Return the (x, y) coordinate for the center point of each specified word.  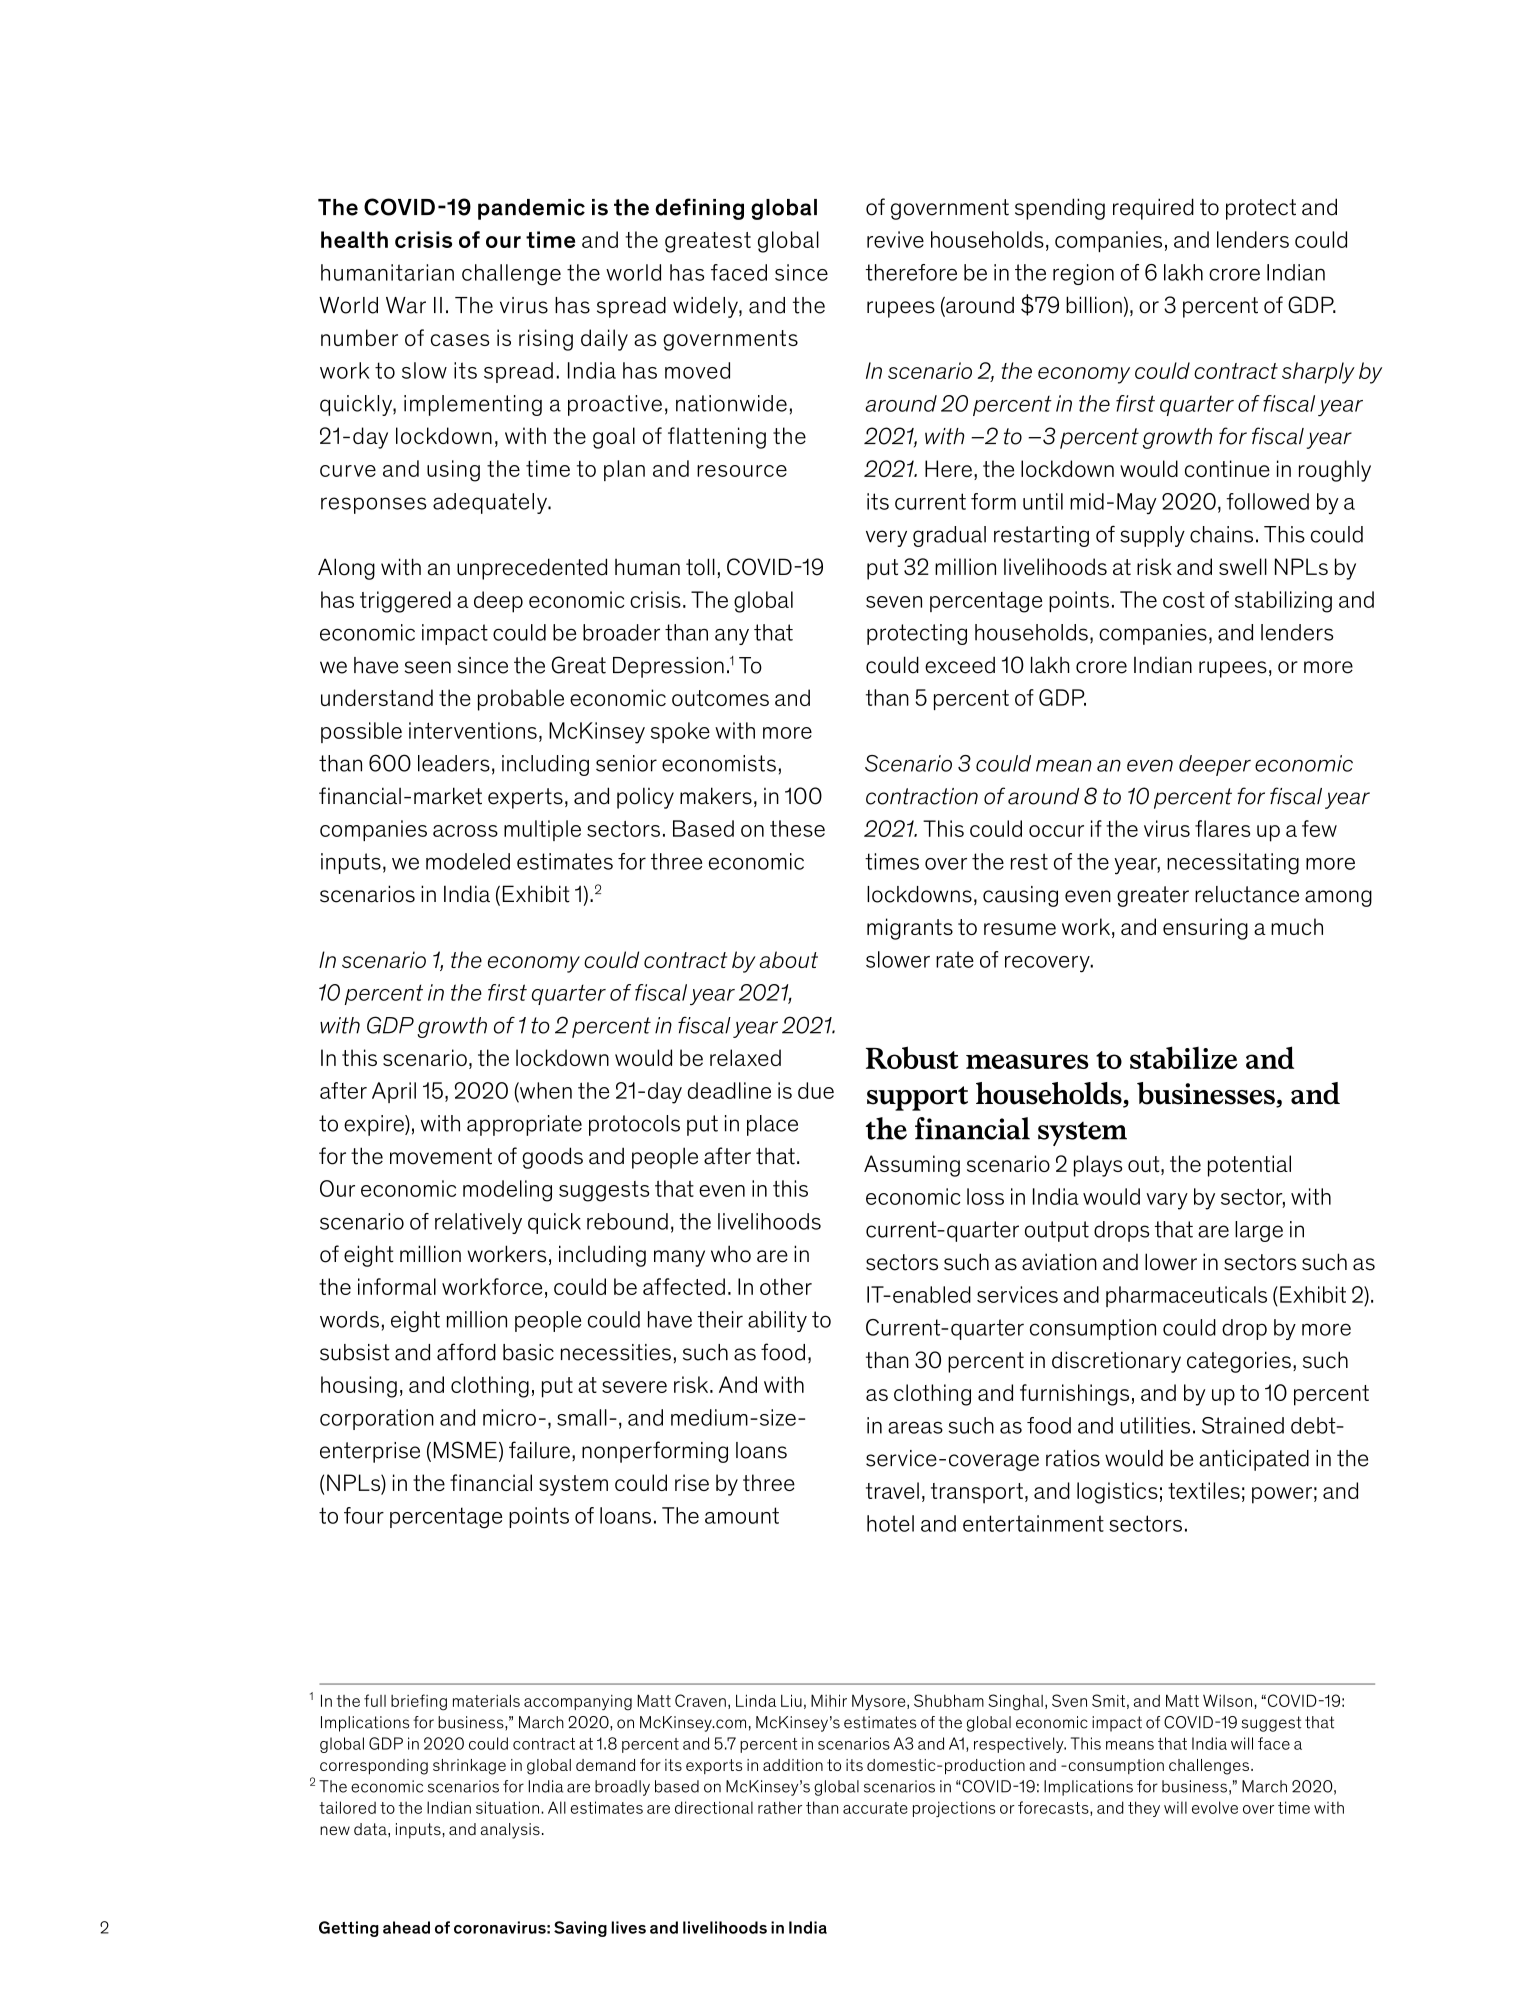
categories (1239, 1362)
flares (1223, 828)
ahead (406, 1927)
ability (777, 1321)
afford (466, 1352)
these (797, 828)
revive (895, 239)
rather (780, 1807)
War (406, 305)
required (1153, 209)
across (465, 831)
